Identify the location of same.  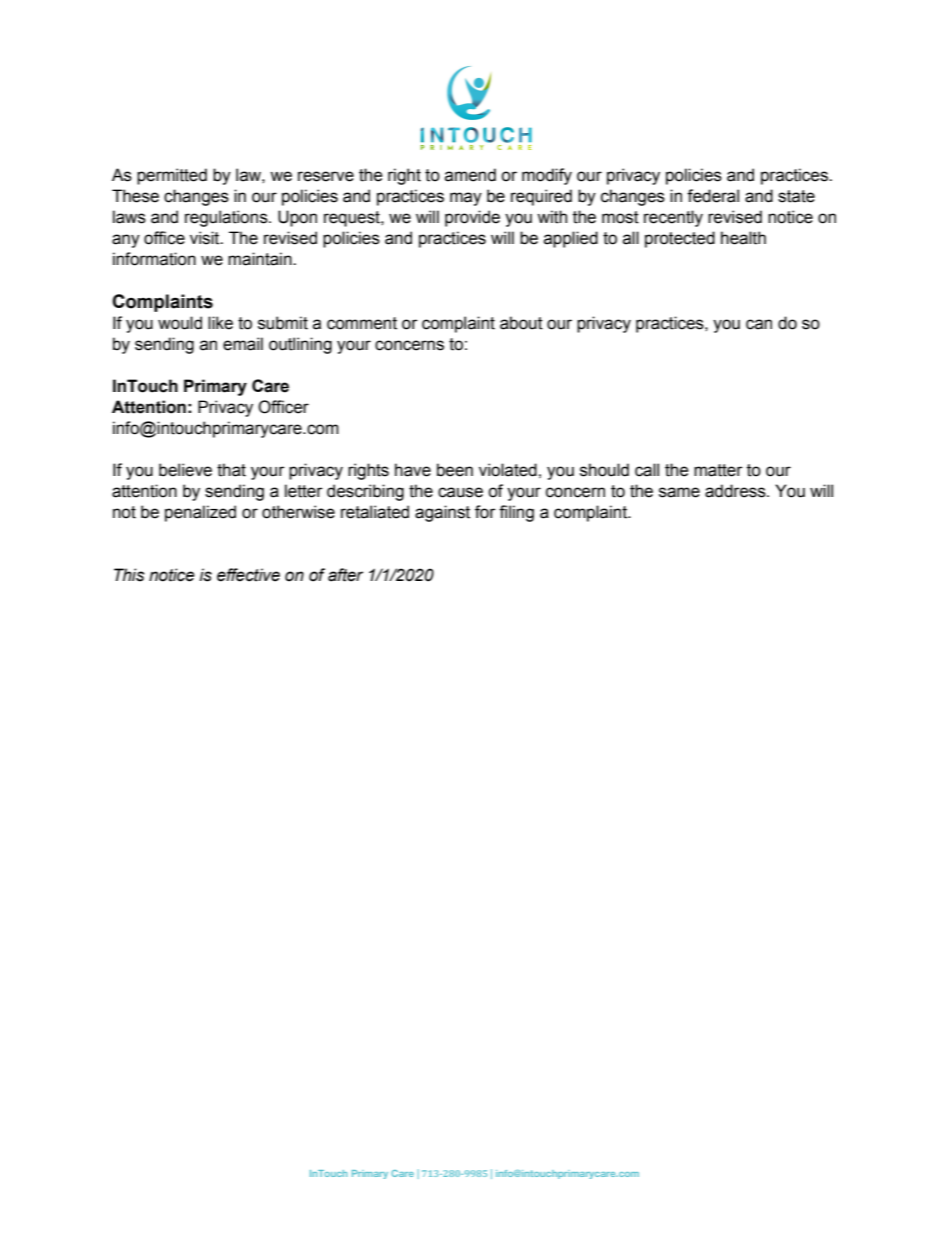
(679, 492).
